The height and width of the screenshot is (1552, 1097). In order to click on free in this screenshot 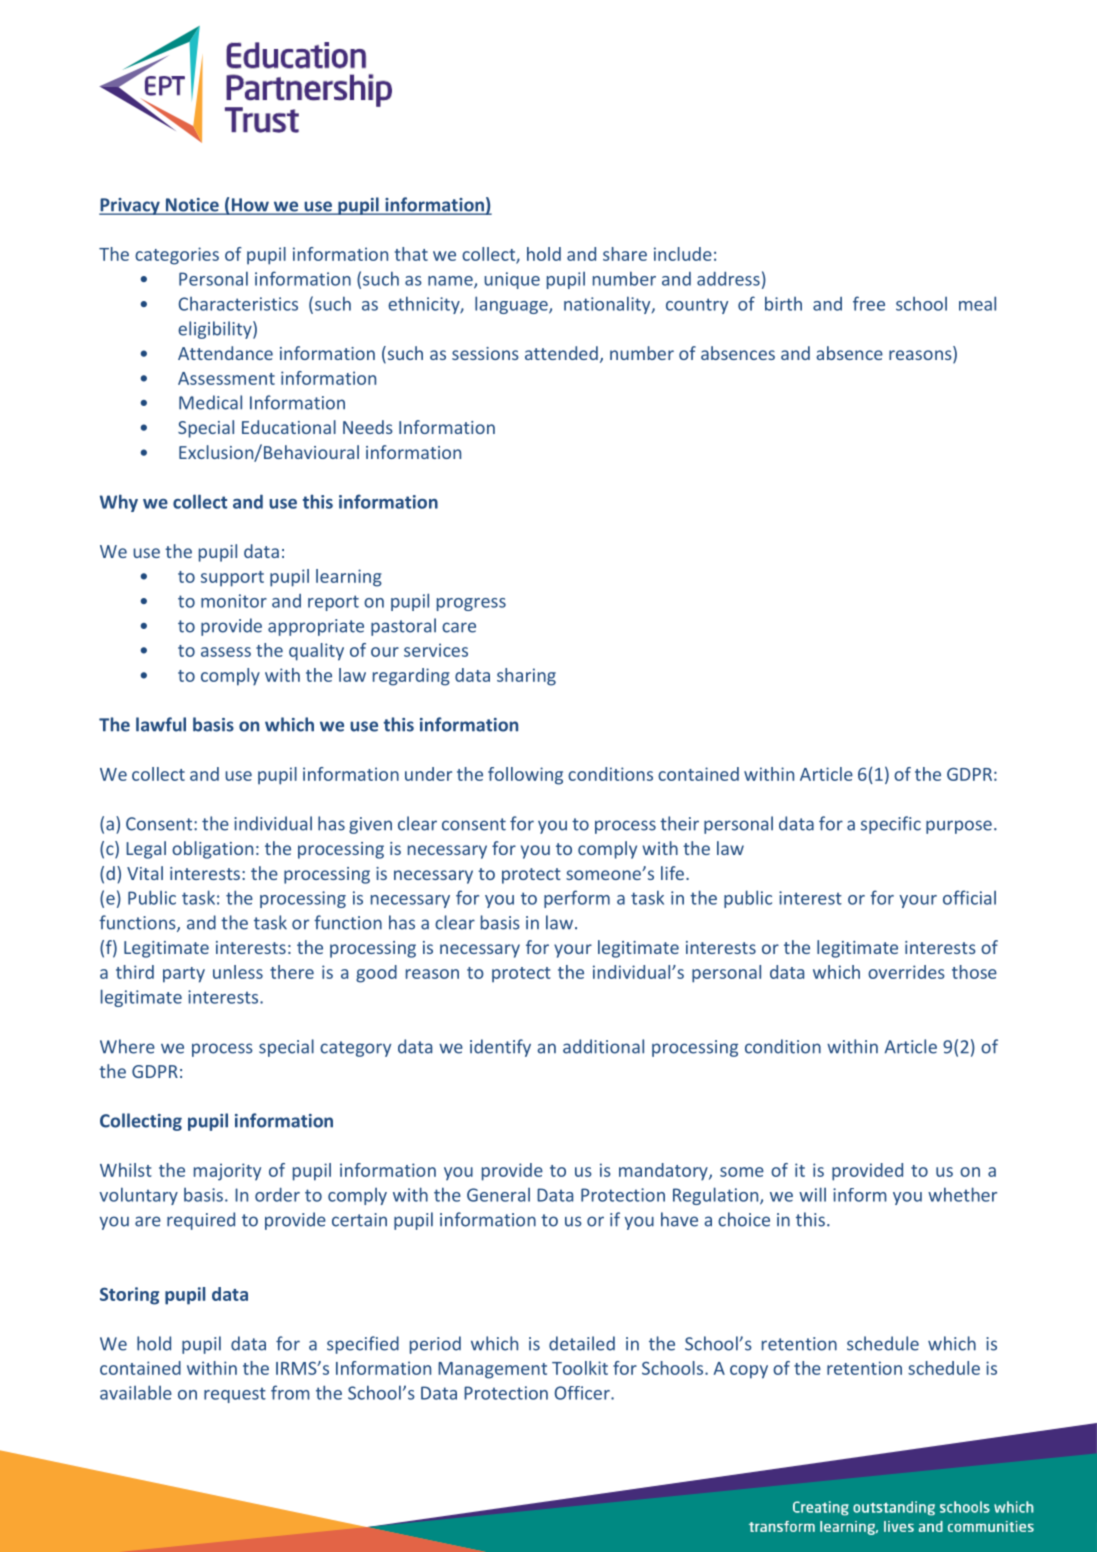, I will do `click(869, 303)`.
